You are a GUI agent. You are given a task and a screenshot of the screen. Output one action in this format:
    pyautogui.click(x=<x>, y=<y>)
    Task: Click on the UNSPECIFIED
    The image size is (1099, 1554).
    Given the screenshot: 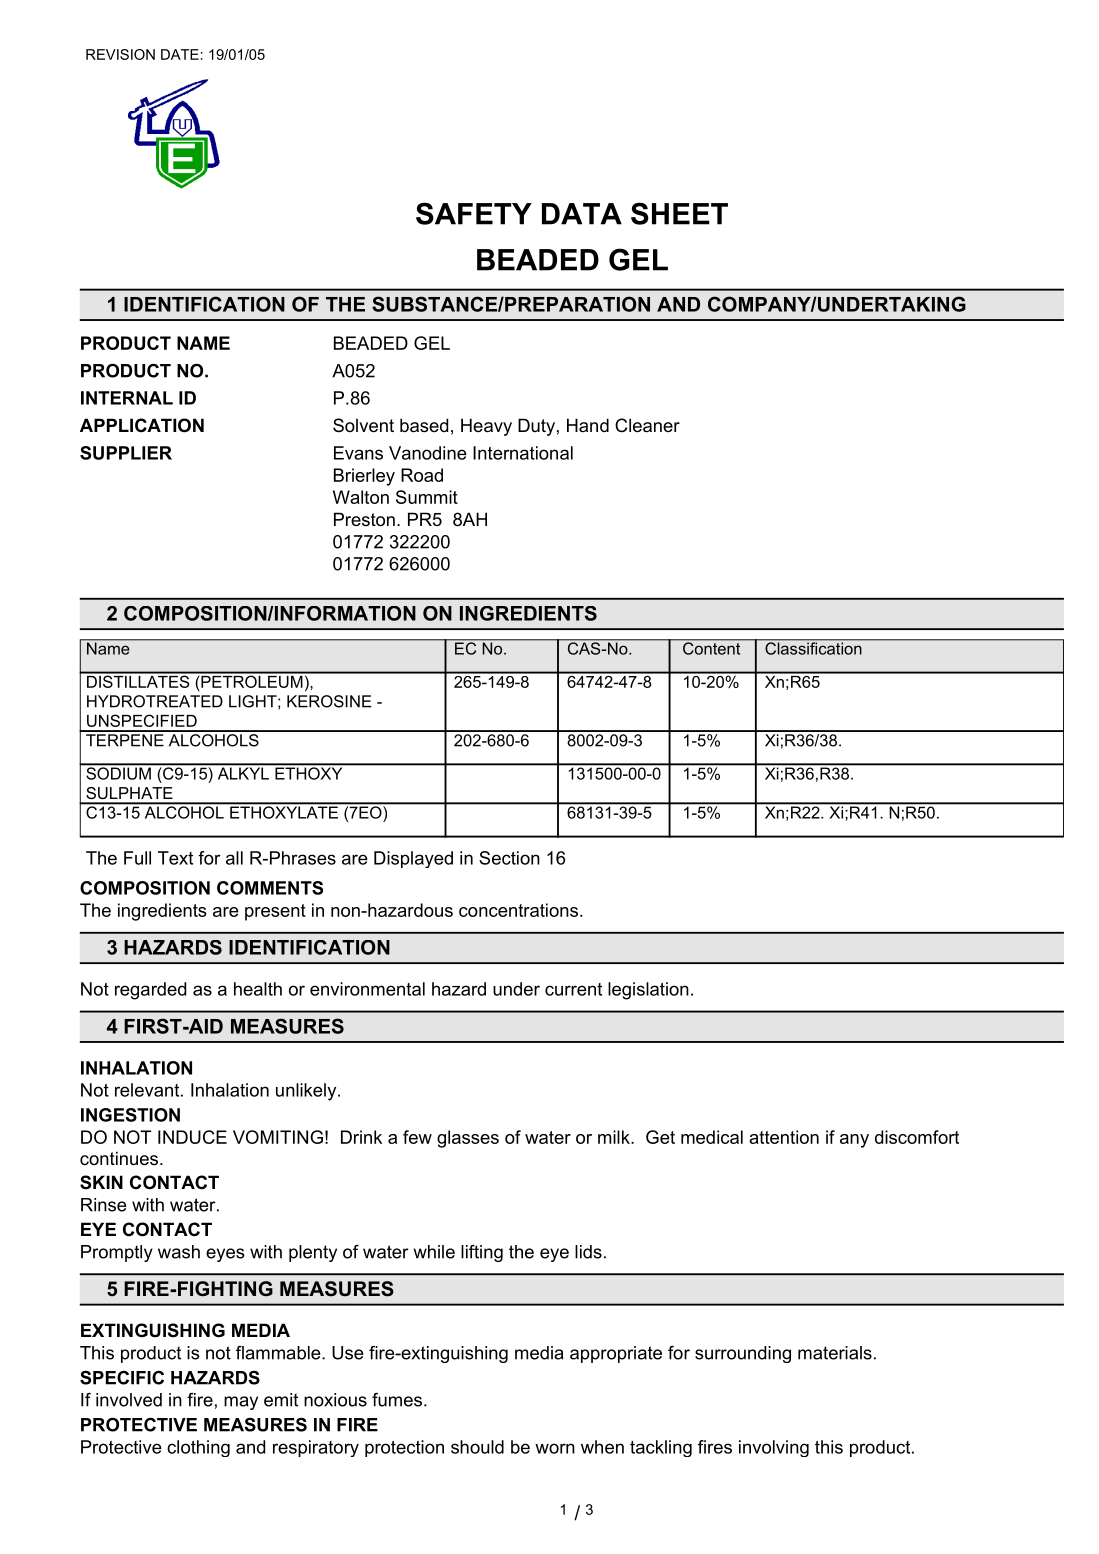 What is the action you would take?
    pyautogui.click(x=142, y=720)
